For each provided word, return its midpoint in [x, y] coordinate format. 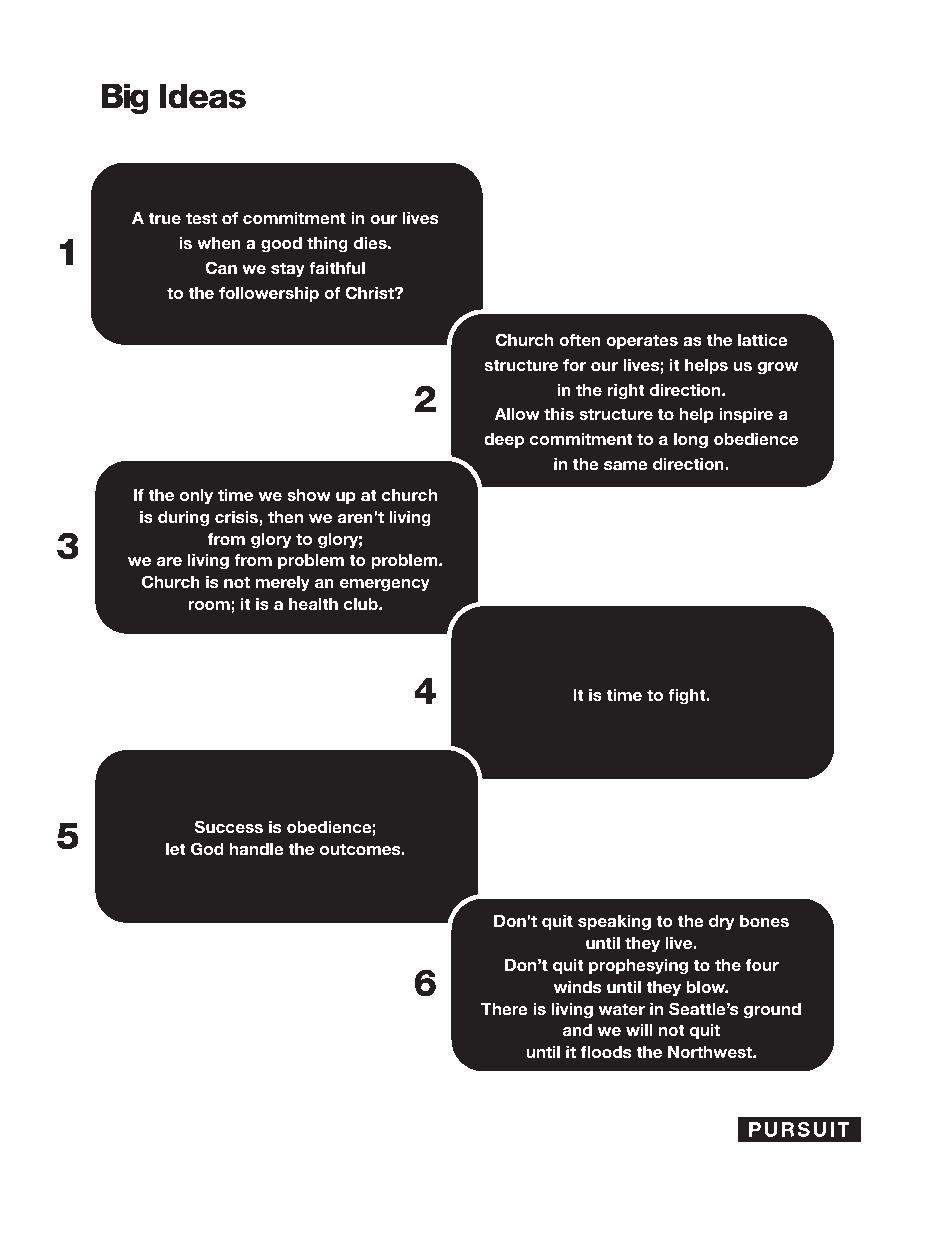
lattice [763, 339]
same [626, 465]
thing [327, 244]
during [183, 518]
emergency [384, 585]
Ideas [202, 96]
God [207, 849]
